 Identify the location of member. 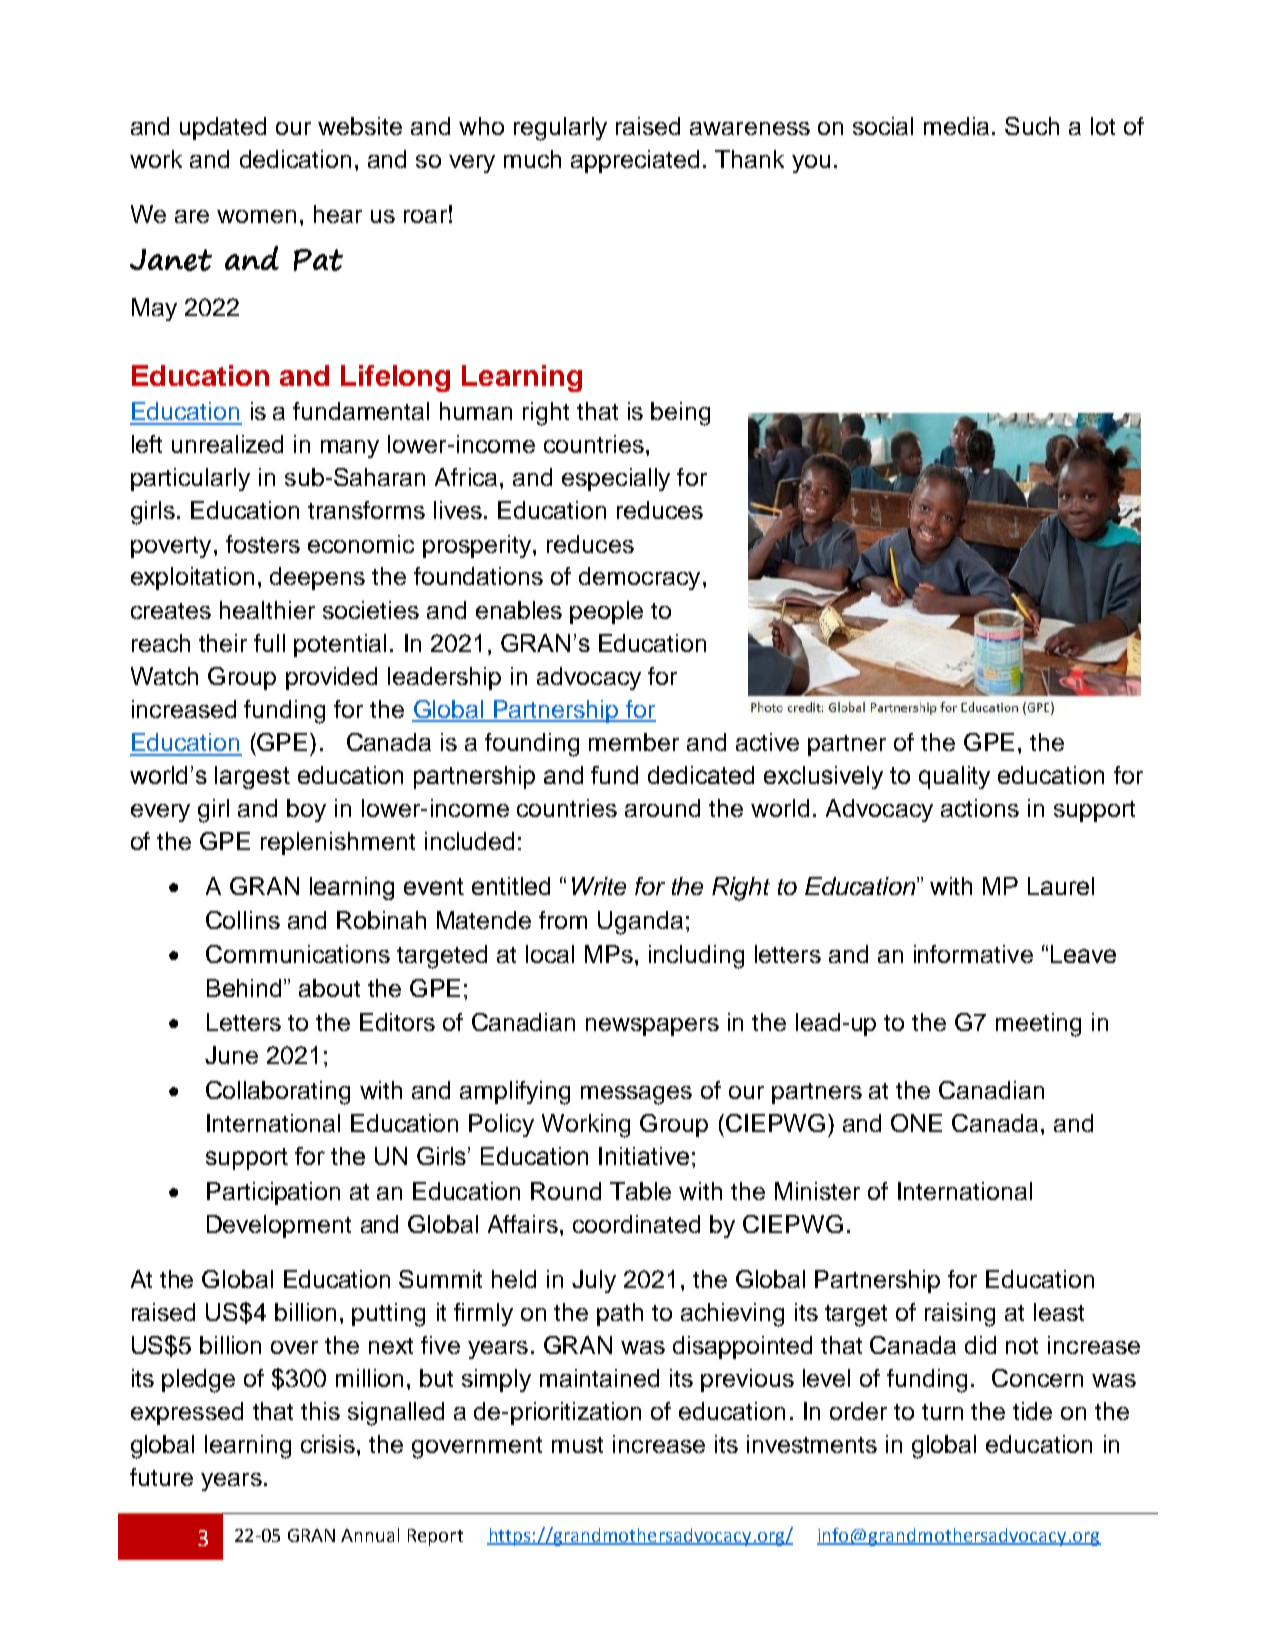
(634, 742).
